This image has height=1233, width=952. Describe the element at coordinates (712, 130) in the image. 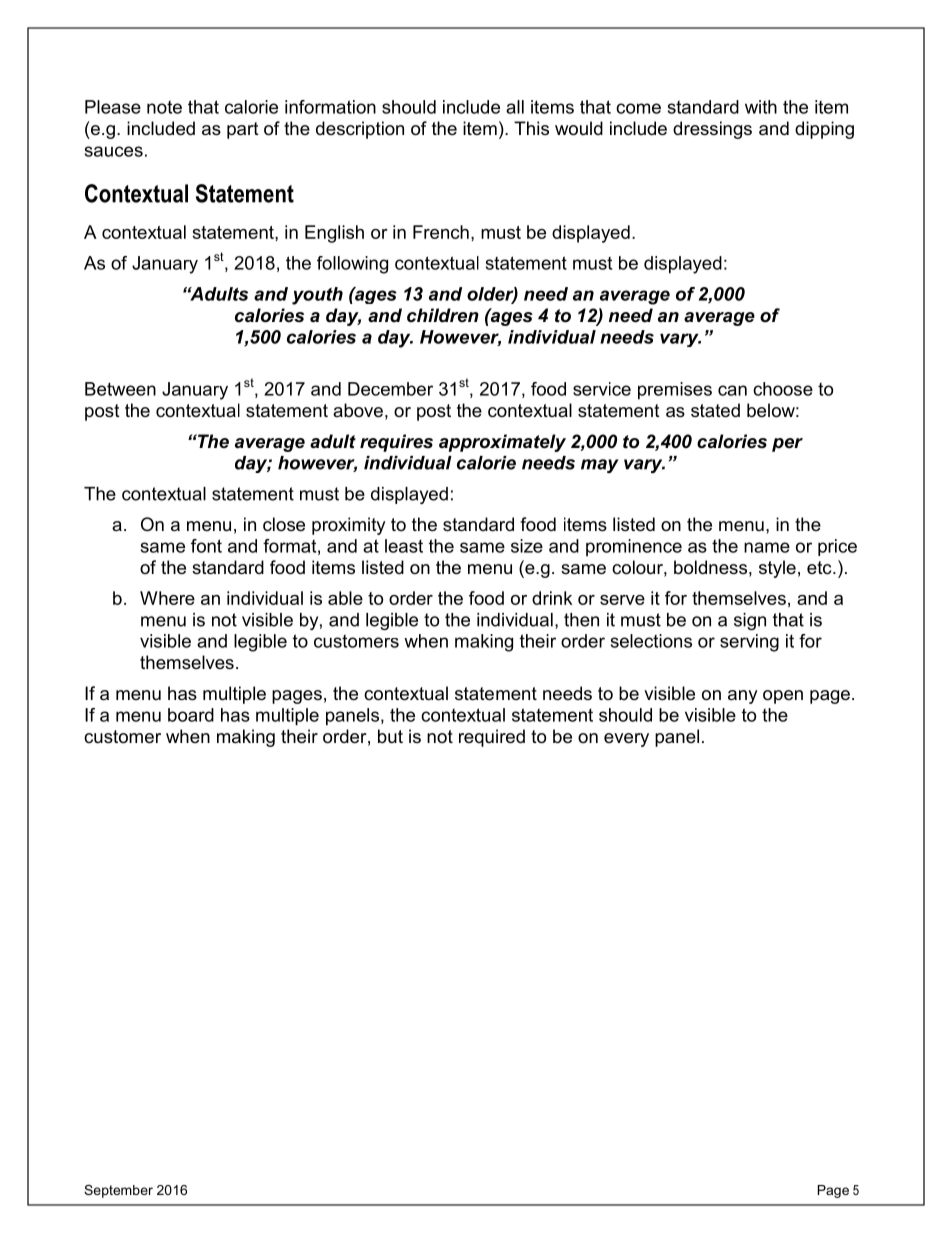

I see `dressings` at that location.
